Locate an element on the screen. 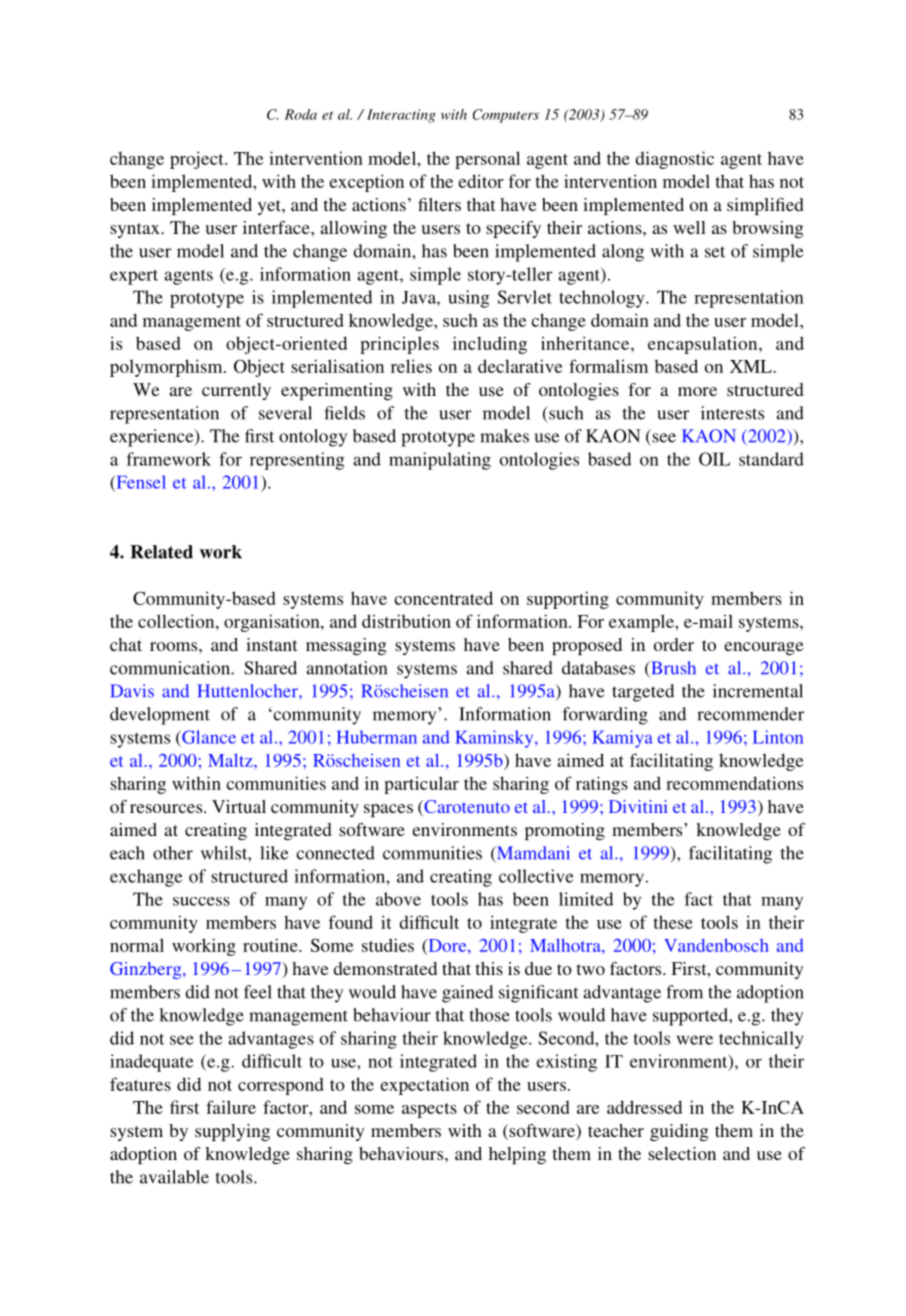 This screenshot has width=906, height=1316. instant is located at coordinates (271, 644).
